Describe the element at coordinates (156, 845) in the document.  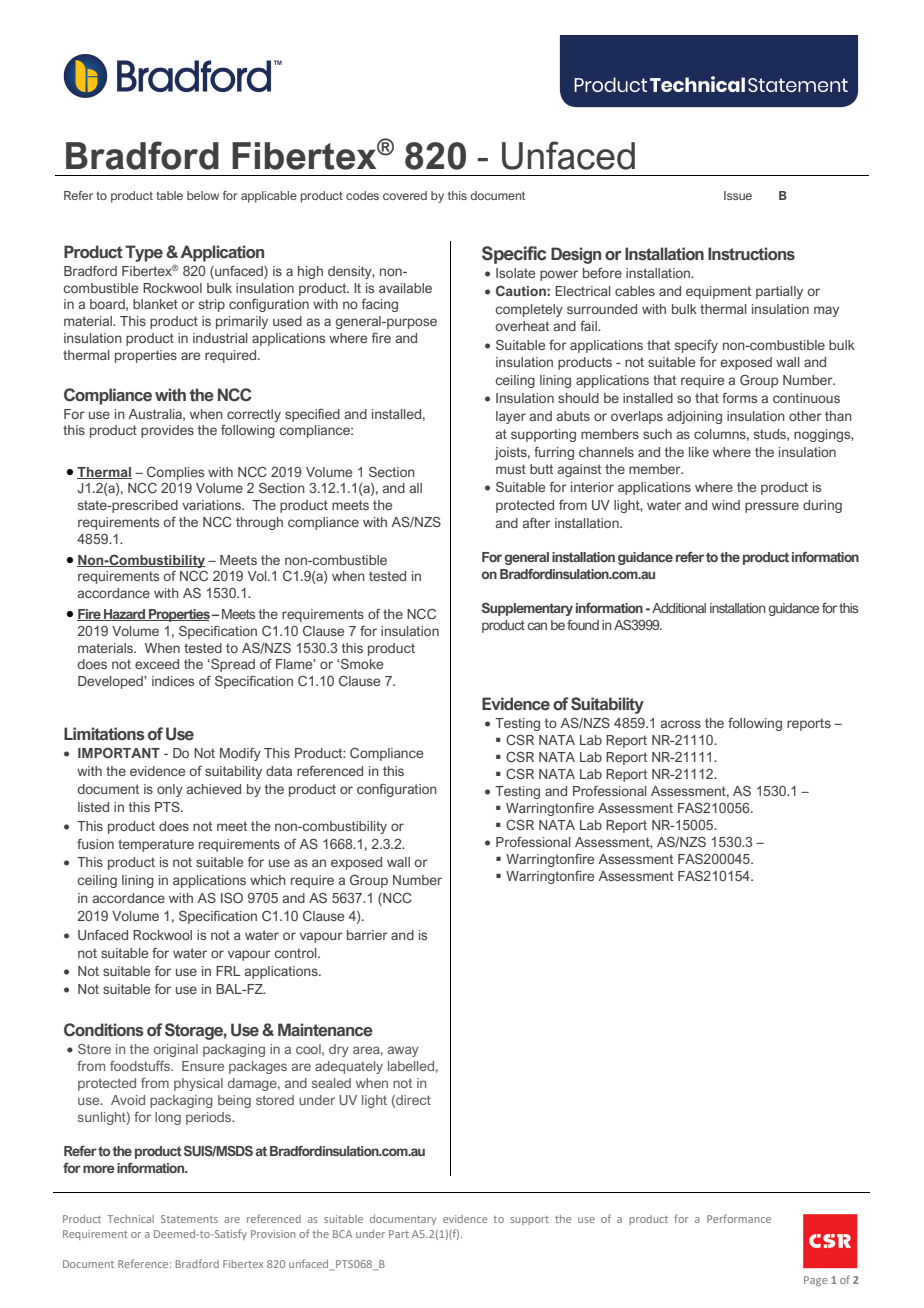
I see `temperature` at that location.
